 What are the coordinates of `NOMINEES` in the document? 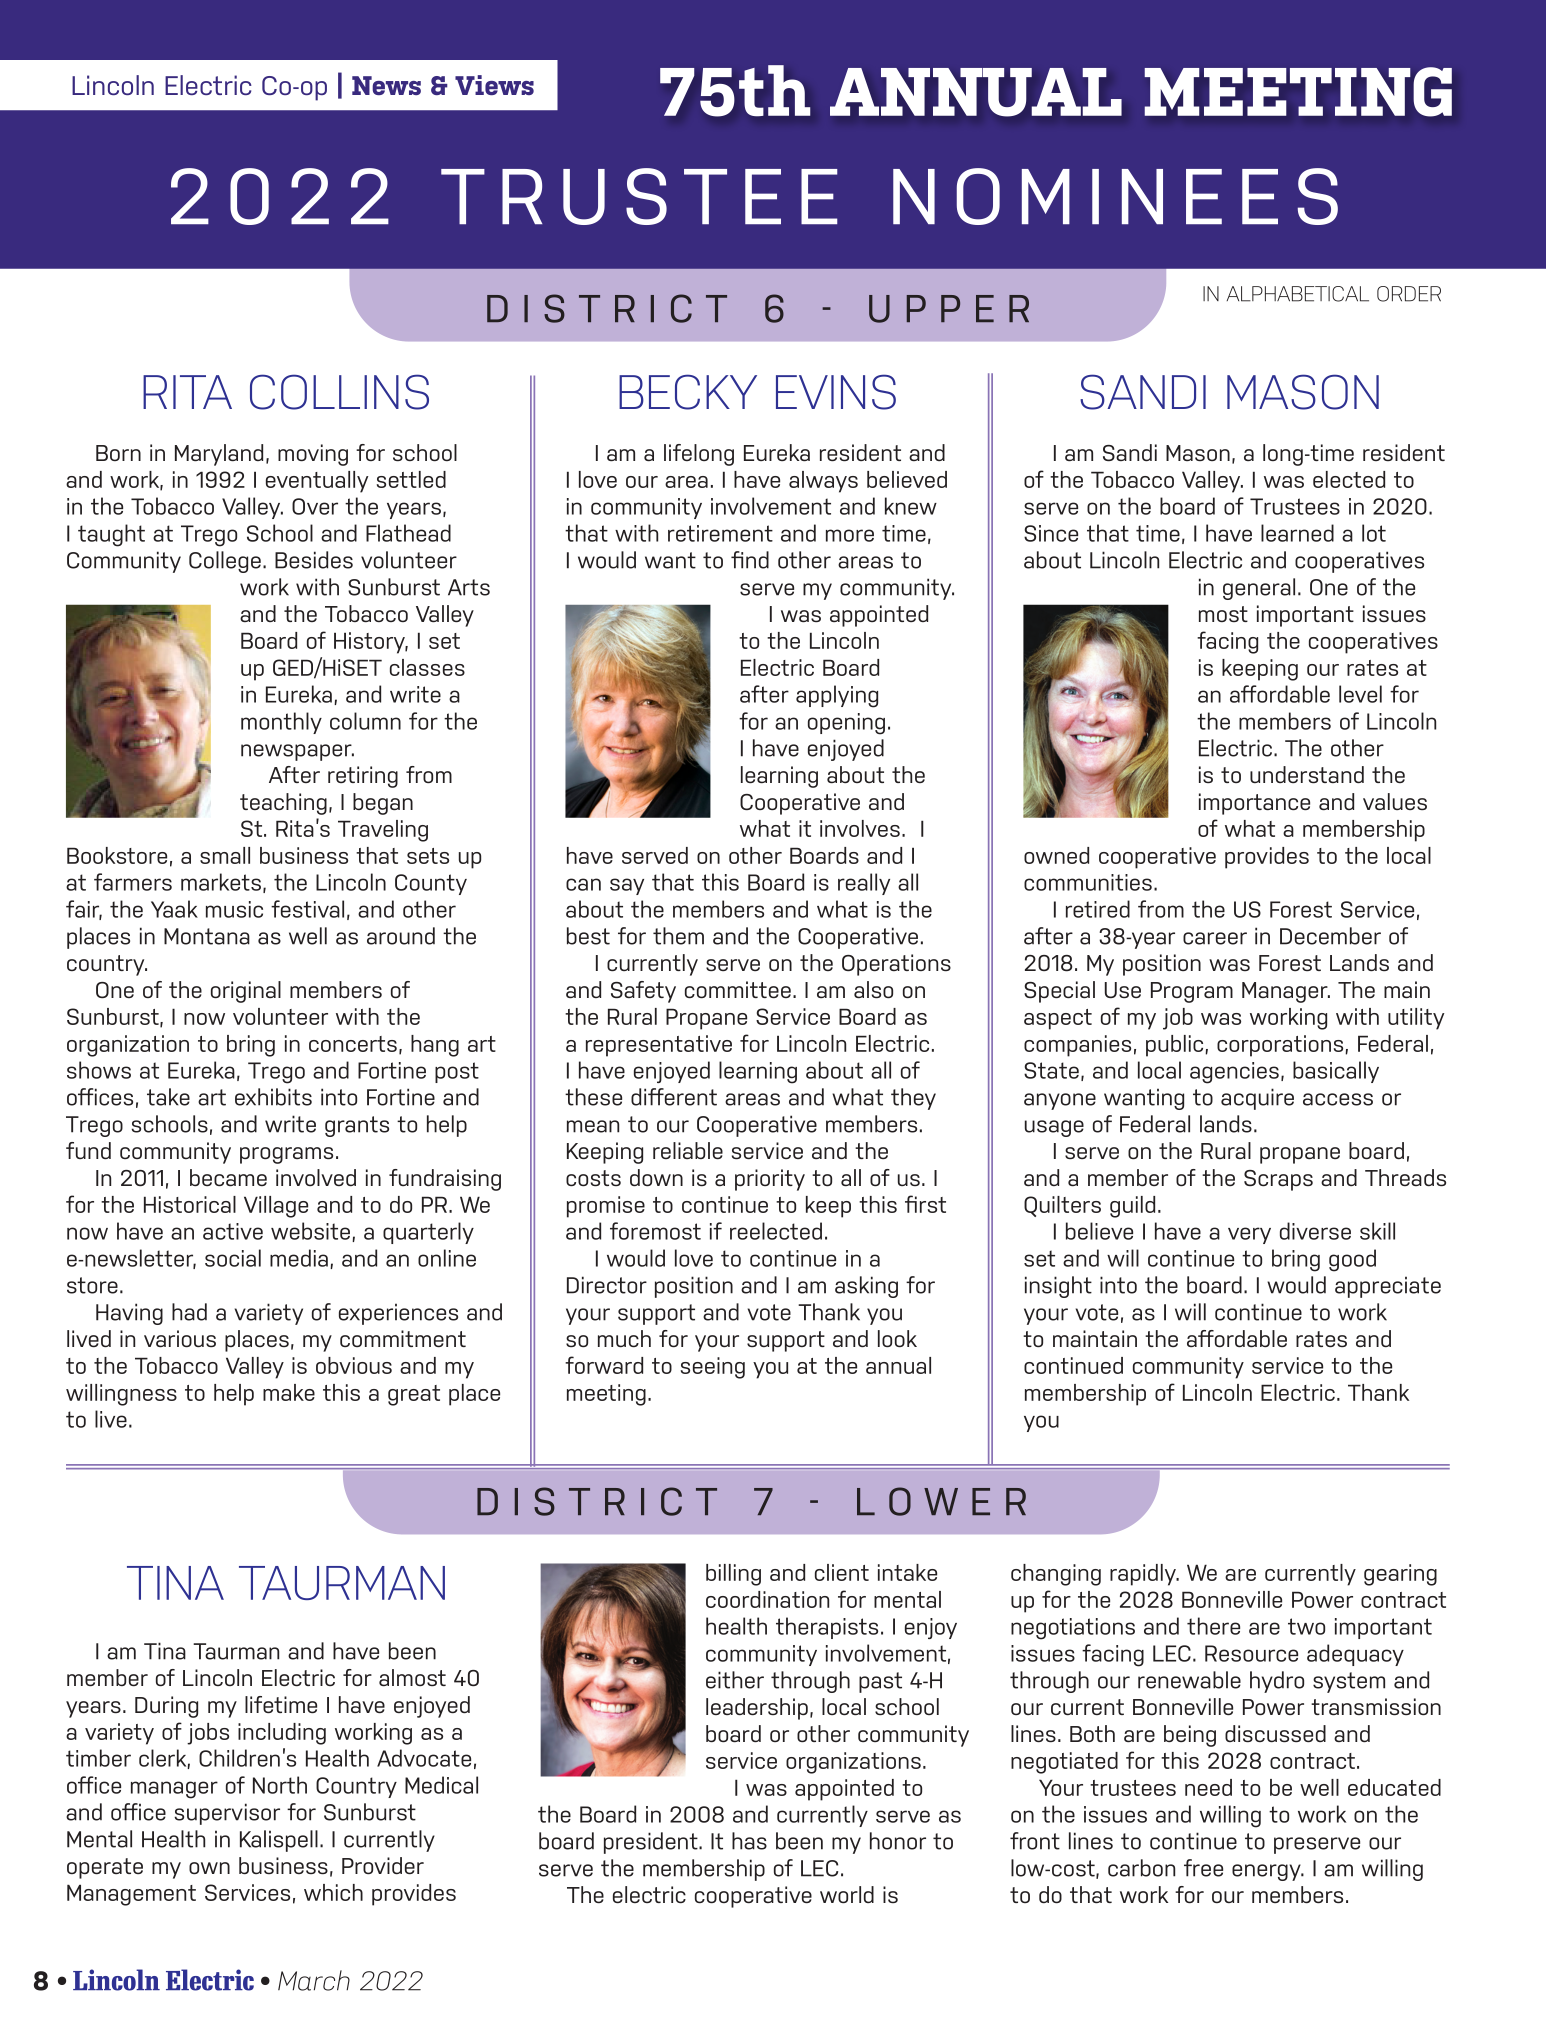 It's located at (1115, 196).
